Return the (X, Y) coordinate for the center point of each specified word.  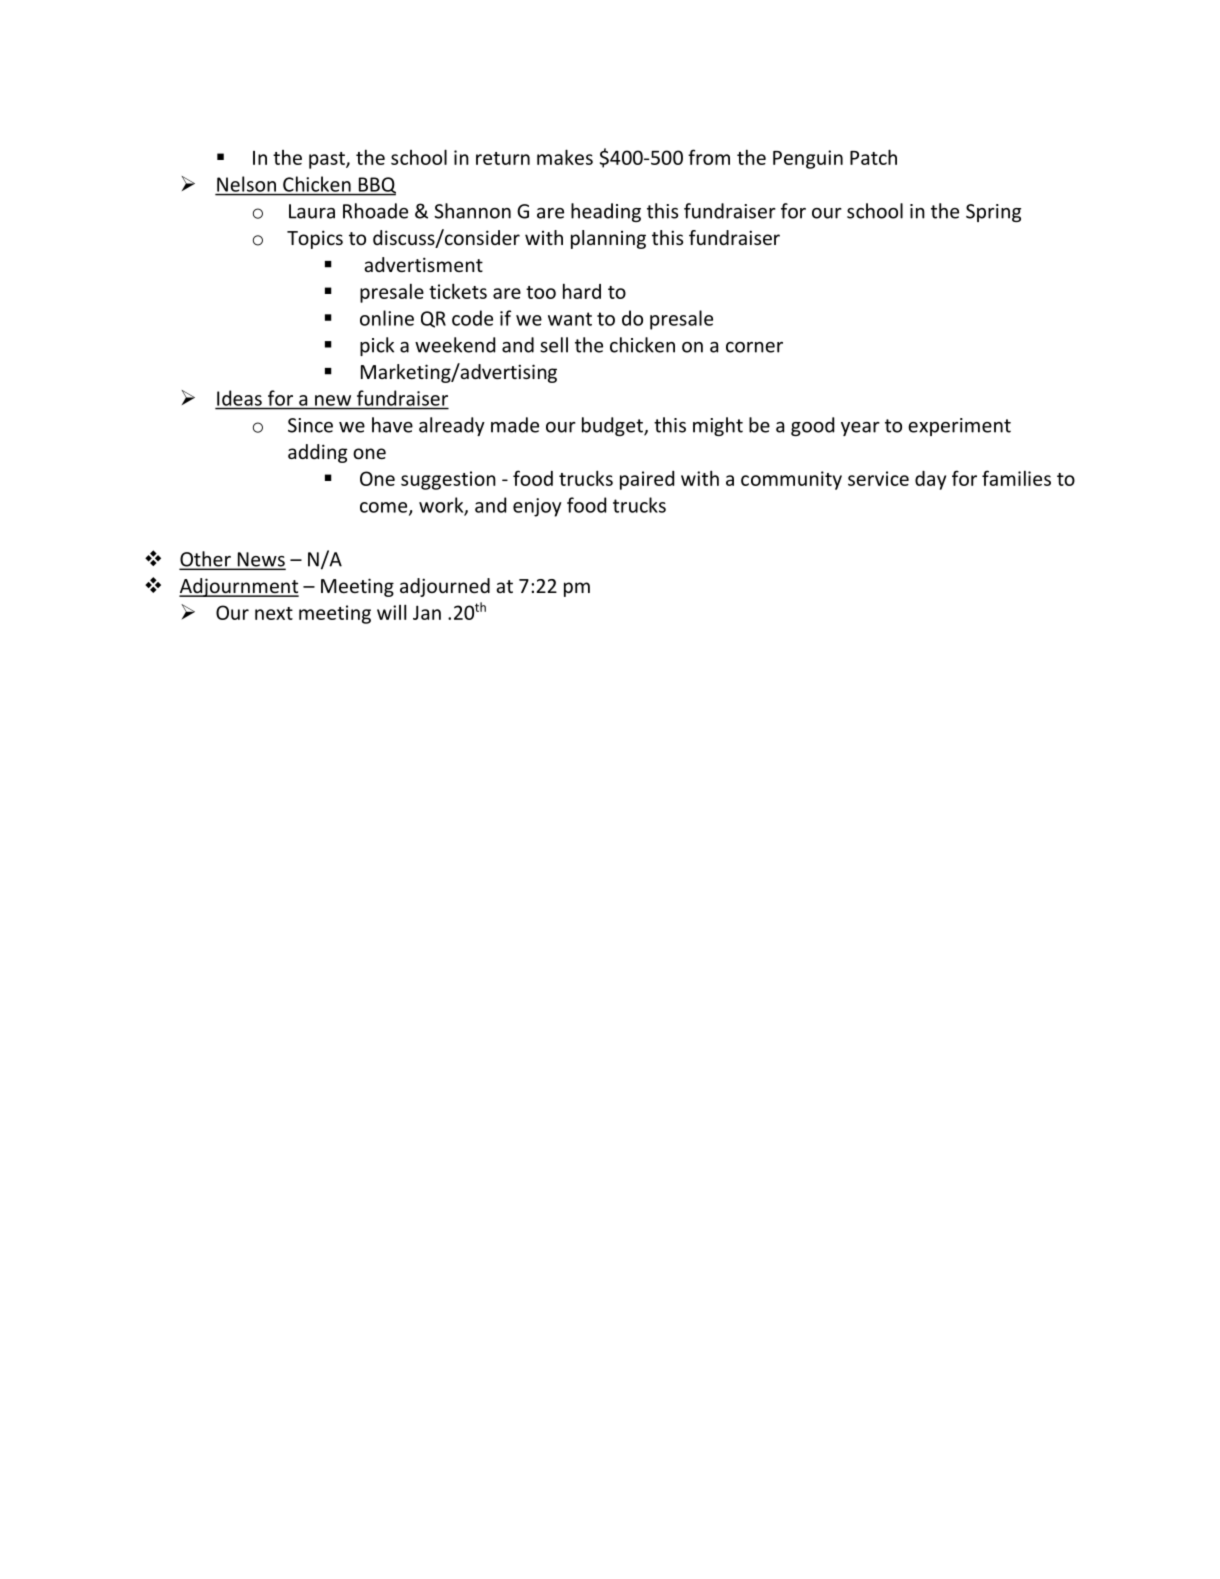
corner (754, 347)
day (930, 480)
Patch (873, 157)
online (387, 318)
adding (317, 453)
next (274, 613)
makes (565, 157)
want (570, 319)
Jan (427, 612)
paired (647, 480)
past (328, 160)
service (878, 478)
